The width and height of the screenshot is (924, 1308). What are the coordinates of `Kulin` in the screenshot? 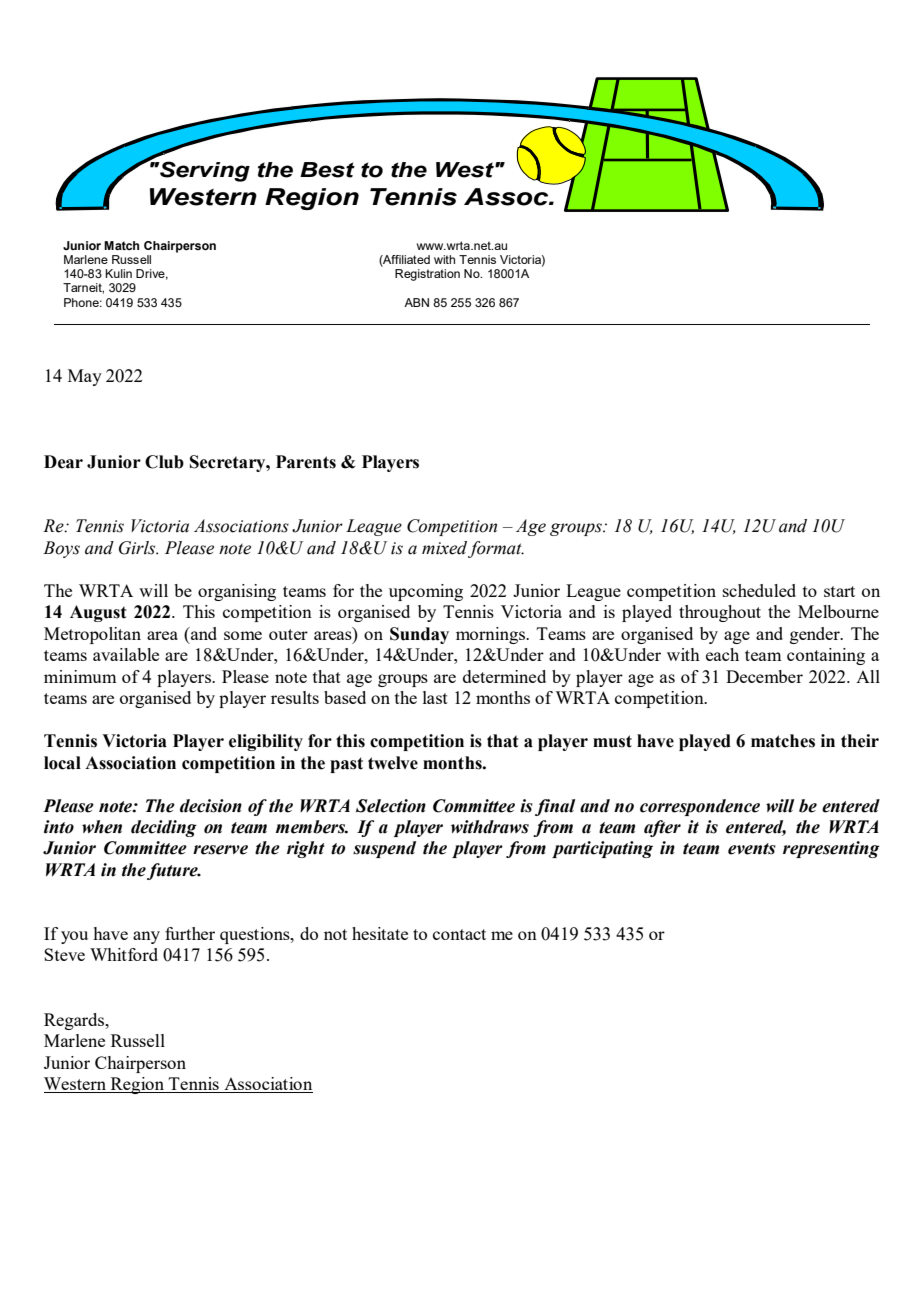 It's located at (118, 273).
